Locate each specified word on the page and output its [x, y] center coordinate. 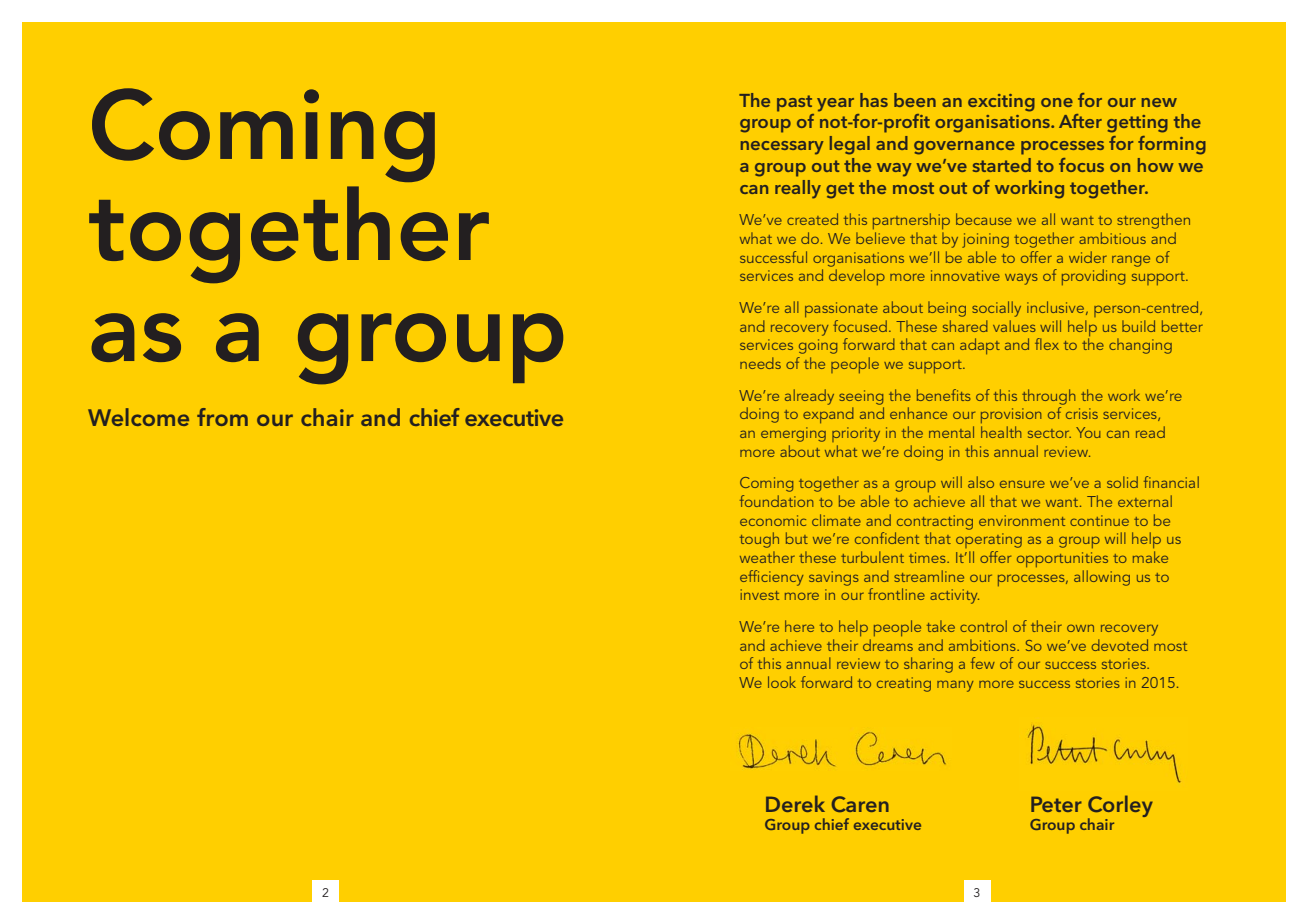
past [794, 103]
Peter [1056, 804]
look [782, 682]
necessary [782, 148]
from [222, 417]
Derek [795, 803]
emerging [793, 434]
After [1080, 121]
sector [1049, 433]
